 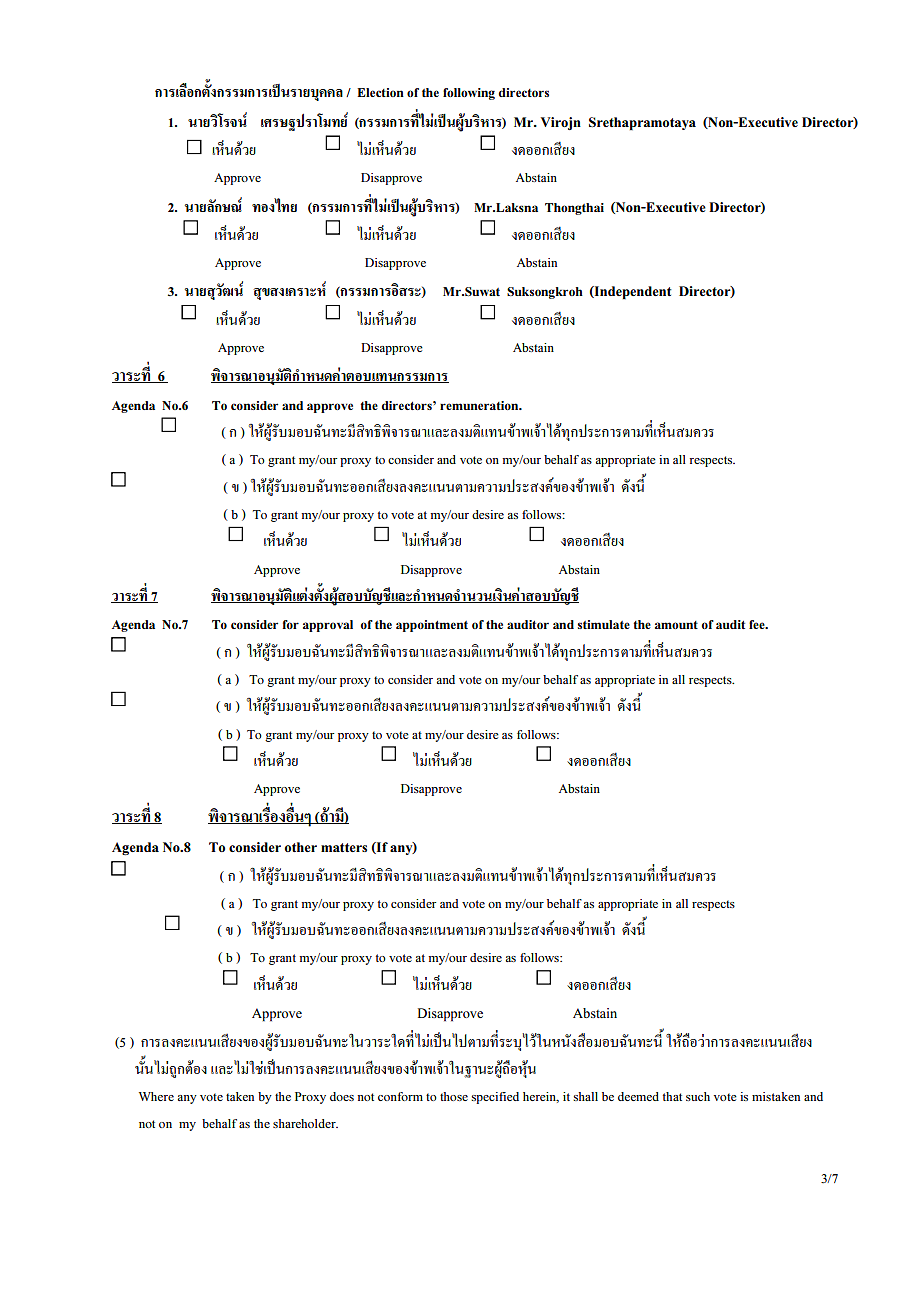 I want to click on following, so click(x=469, y=94).
